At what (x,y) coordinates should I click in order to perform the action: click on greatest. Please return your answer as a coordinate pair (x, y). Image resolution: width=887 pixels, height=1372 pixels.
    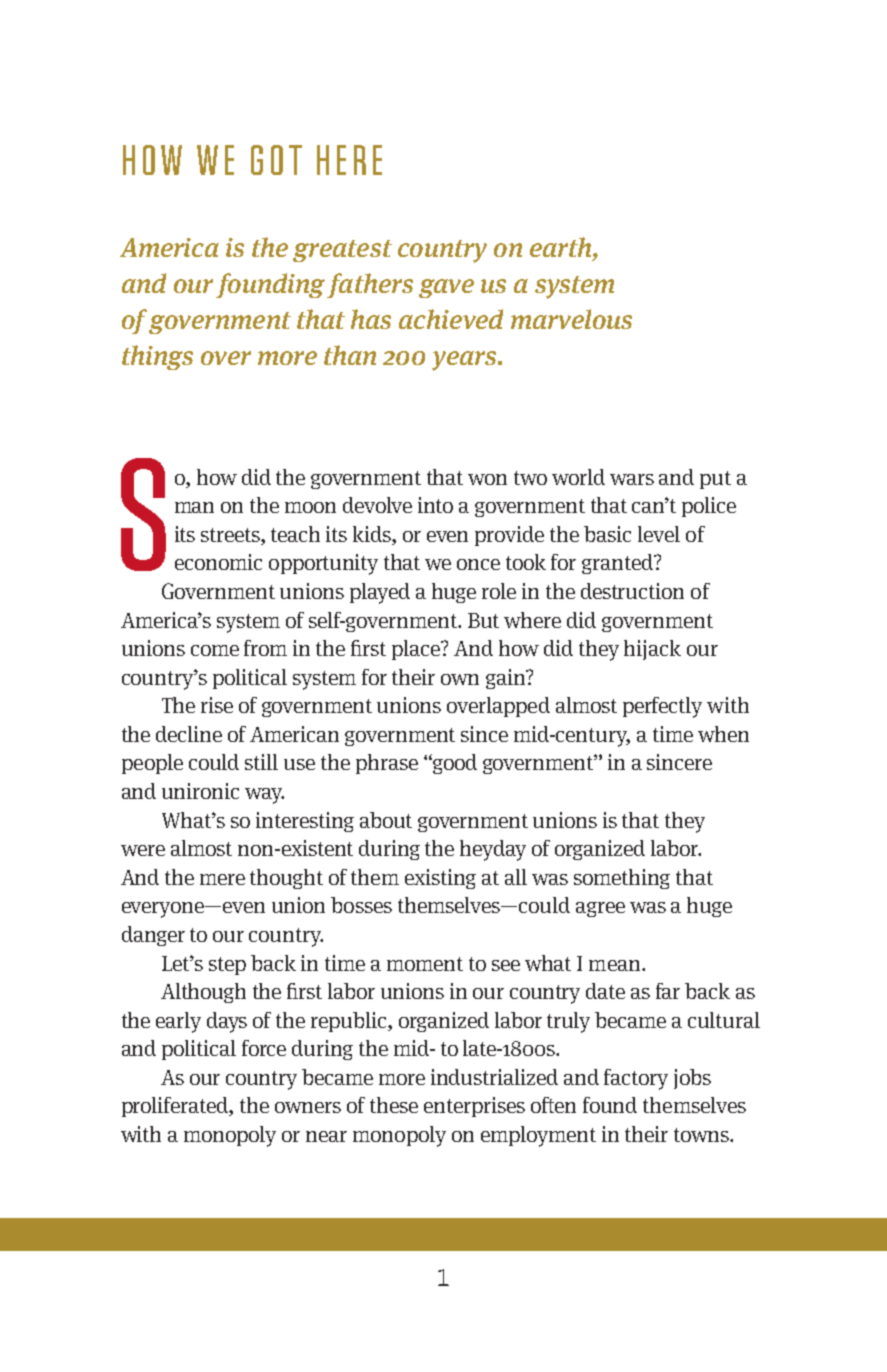
    Looking at the image, I should click on (342, 251).
